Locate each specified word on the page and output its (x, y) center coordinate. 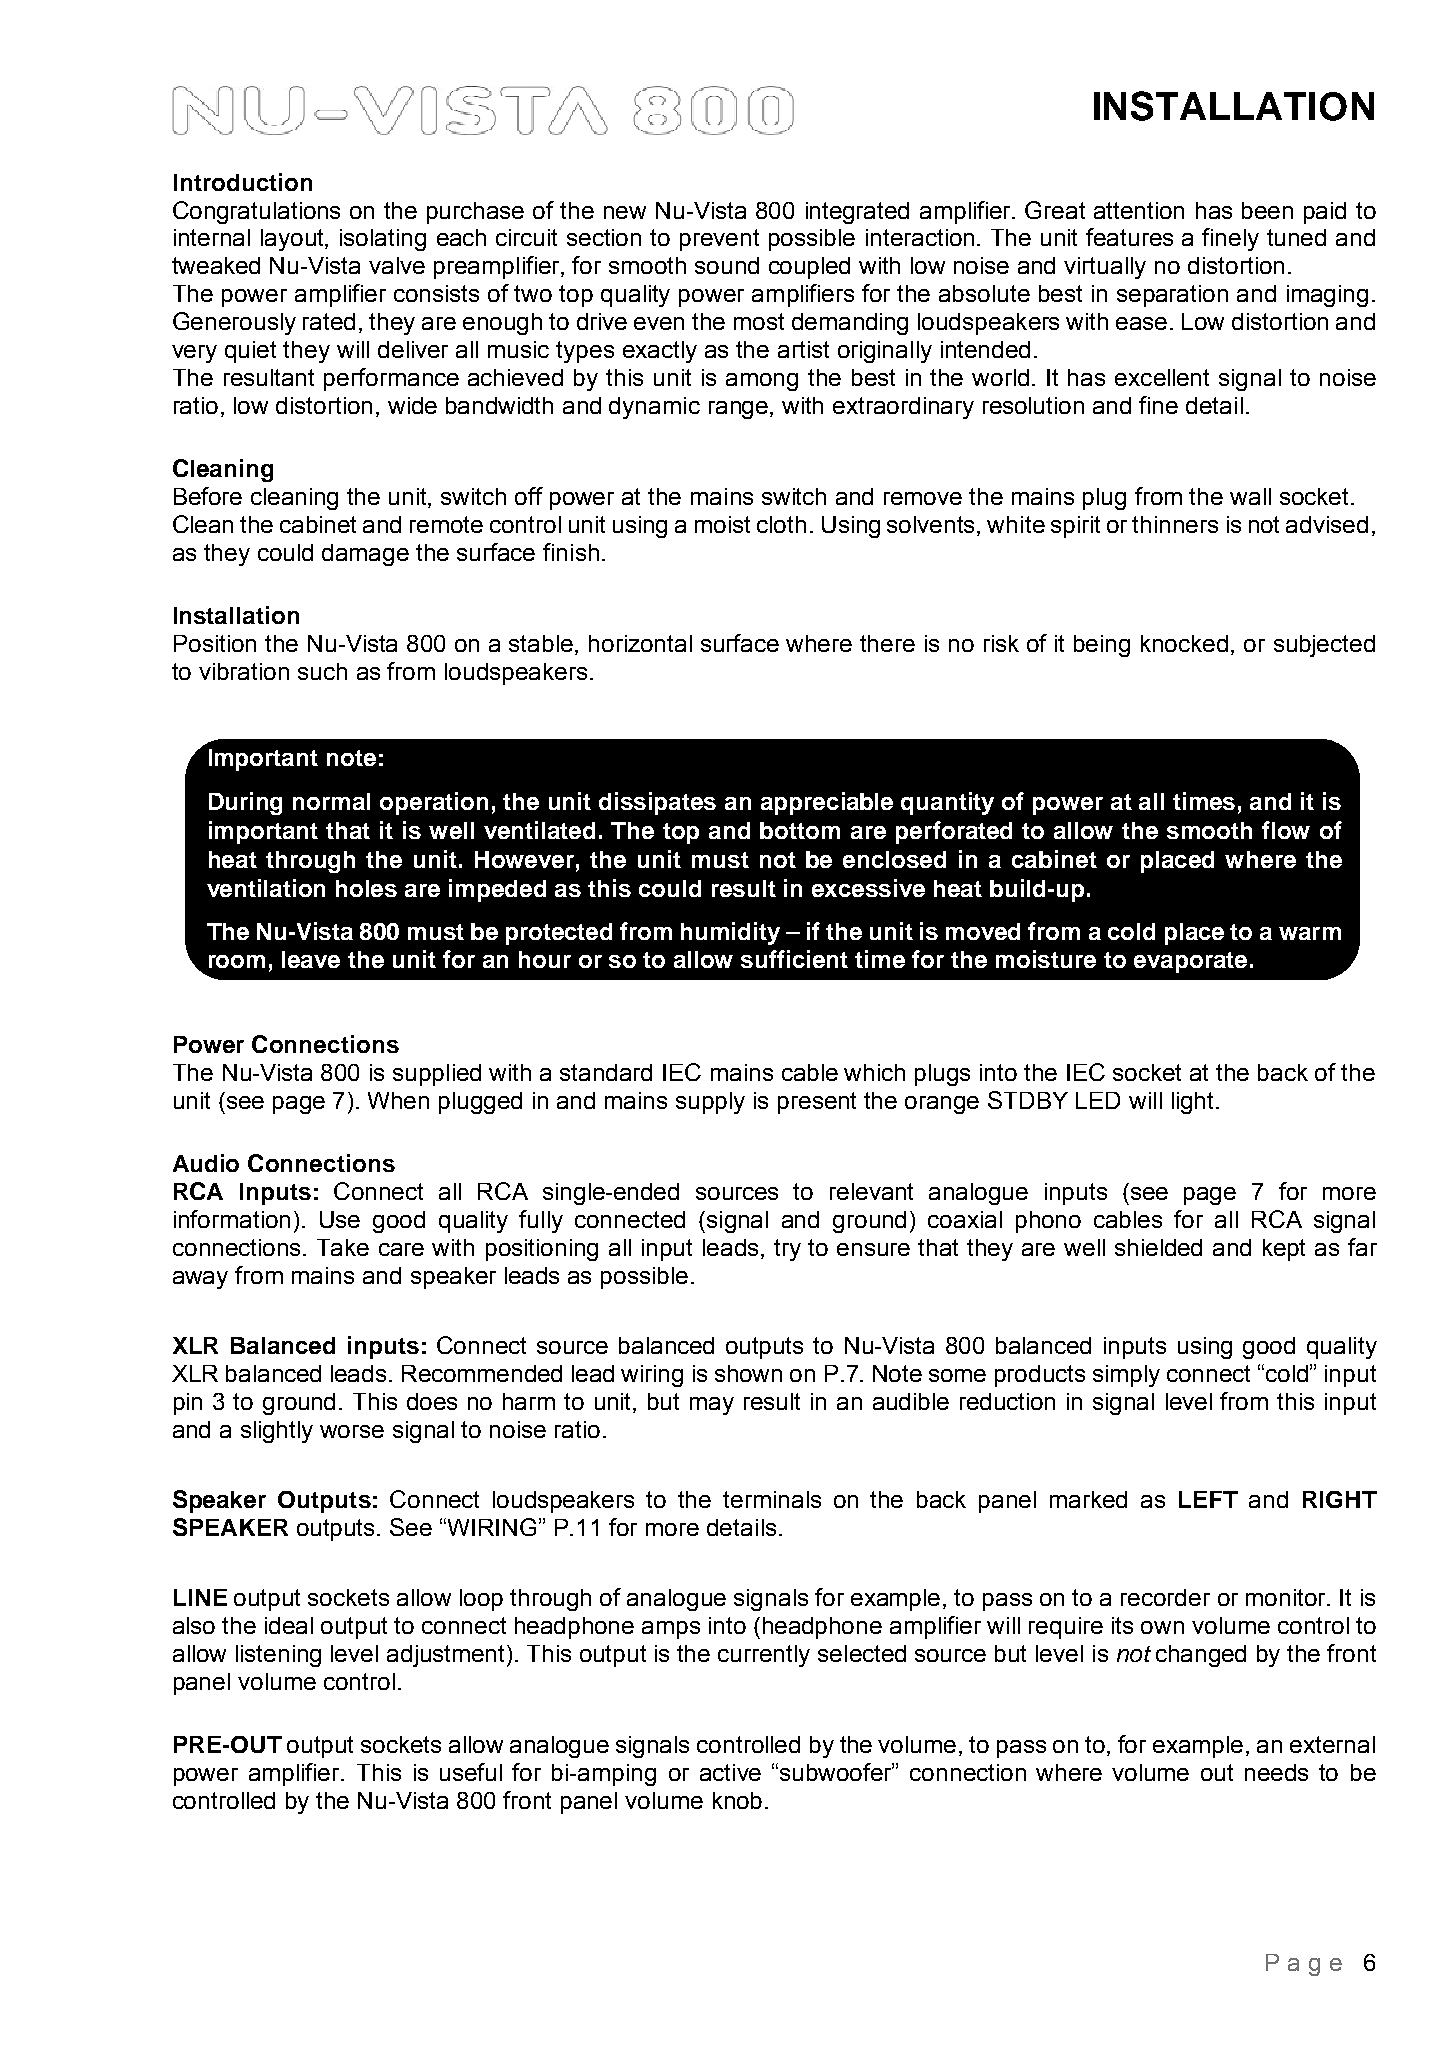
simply (1126, 1376)
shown (748, 1373)
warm (1310, 933)
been (1267, 210)
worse (352, 1431)
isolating (383, 240)
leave (311, 959)
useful (471, 1772)
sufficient (794, 959)
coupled (809, 268)
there (887, 643)
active (730, 1772)
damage (365, 555)
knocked (1184, 643)
